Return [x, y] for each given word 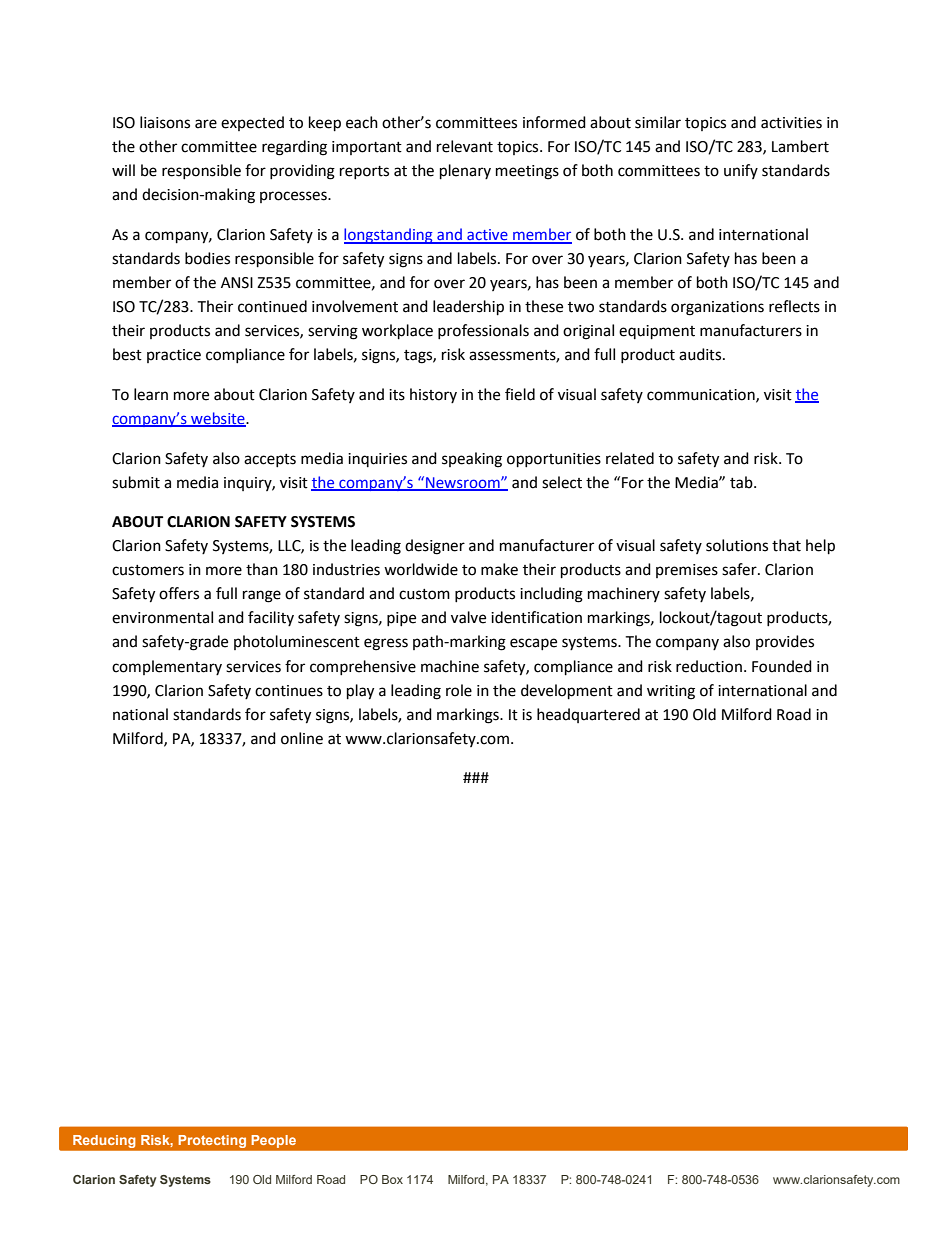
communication [702, 395]
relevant [465, 146]
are [206, 124]
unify [741, 171]
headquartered [588, 715]
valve [468, 617]
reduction [709, 666]
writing [671, 692]
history [433, 395]
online [302, 738]
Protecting [212, 1141]
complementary [167, 667]
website [218, 419]
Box [392, 1179]
